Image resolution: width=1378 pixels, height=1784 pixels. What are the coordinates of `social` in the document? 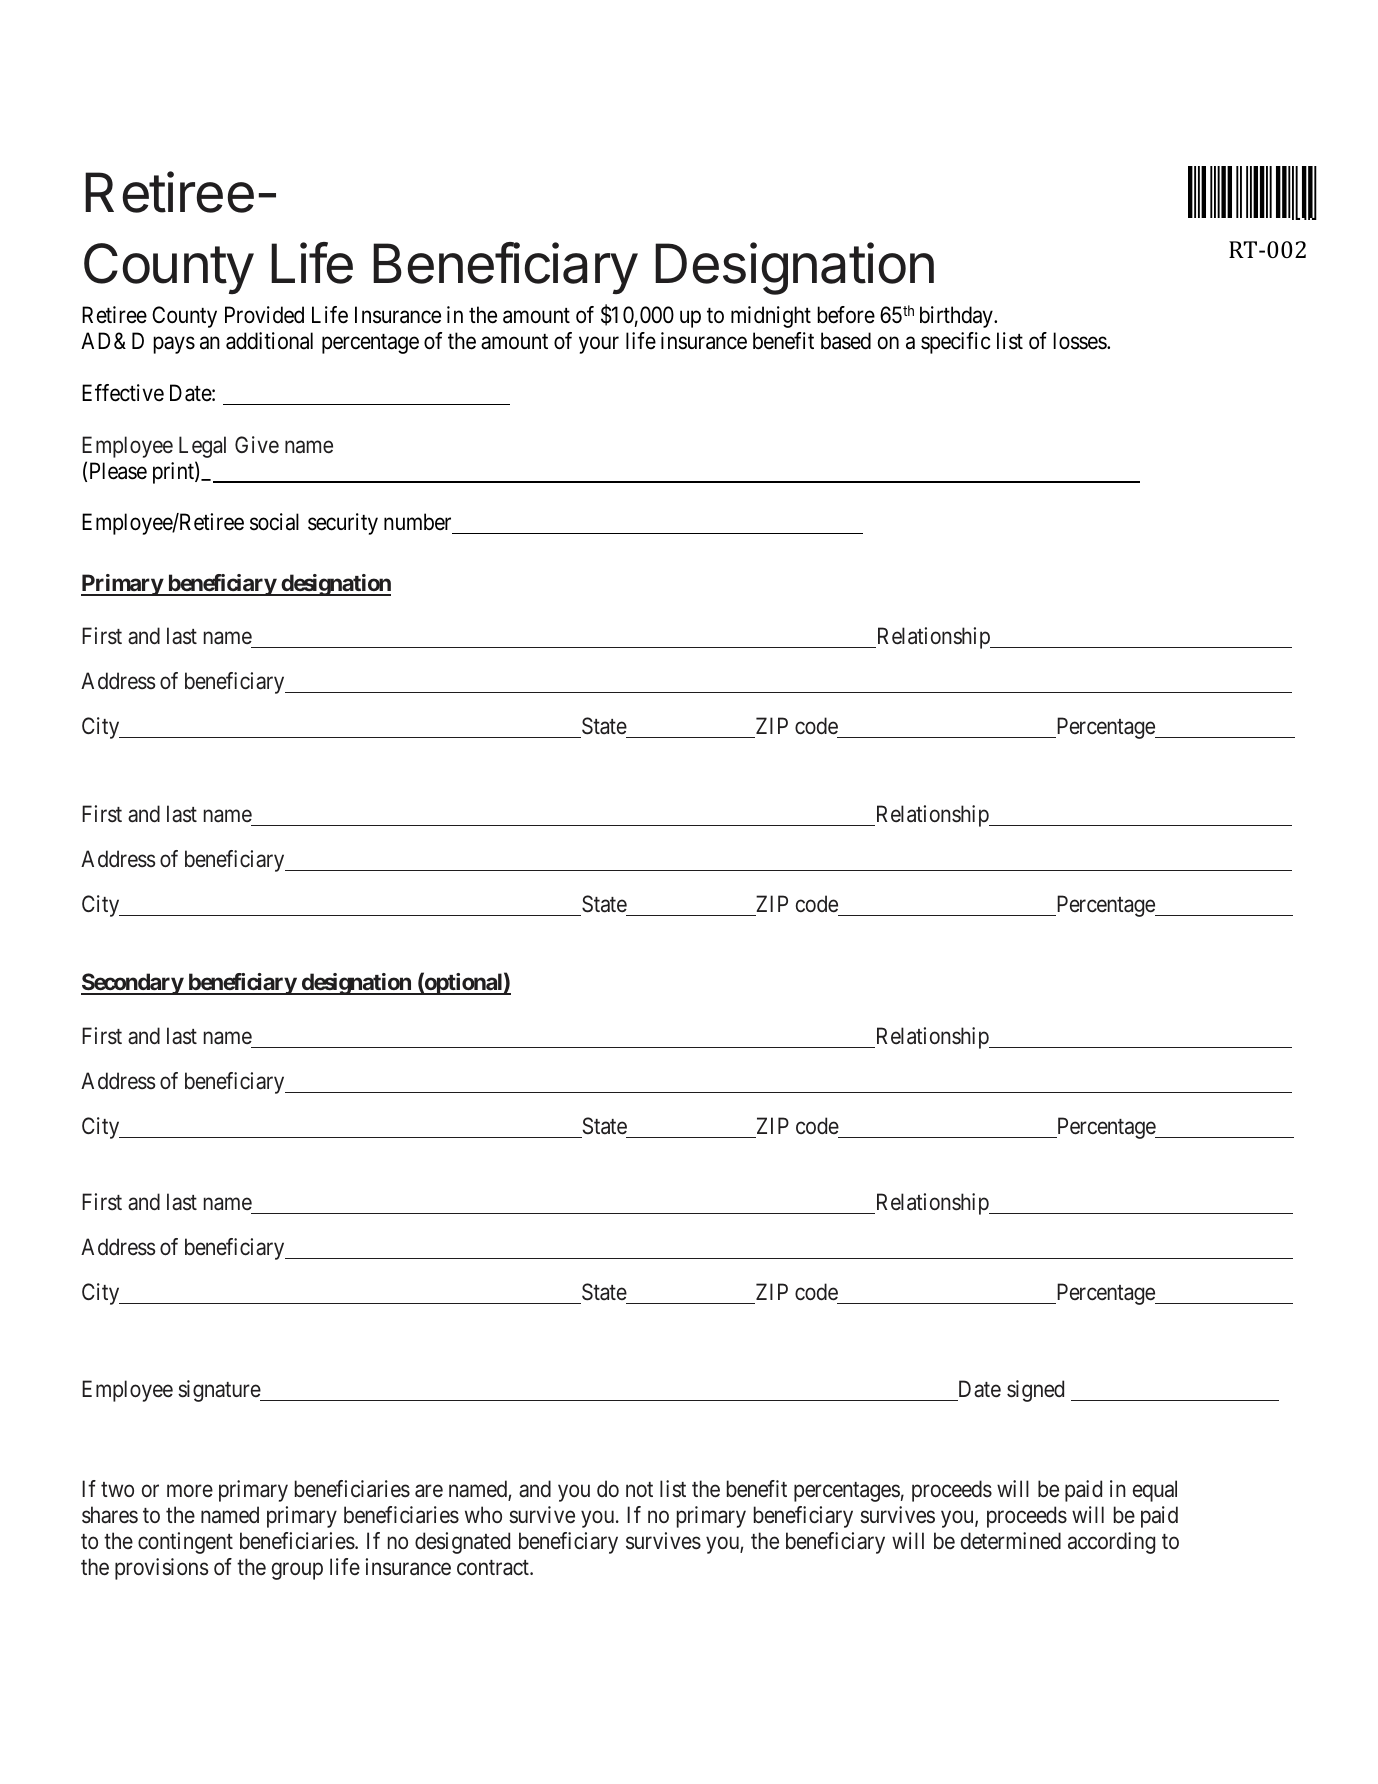 It's located at (274, 522).
